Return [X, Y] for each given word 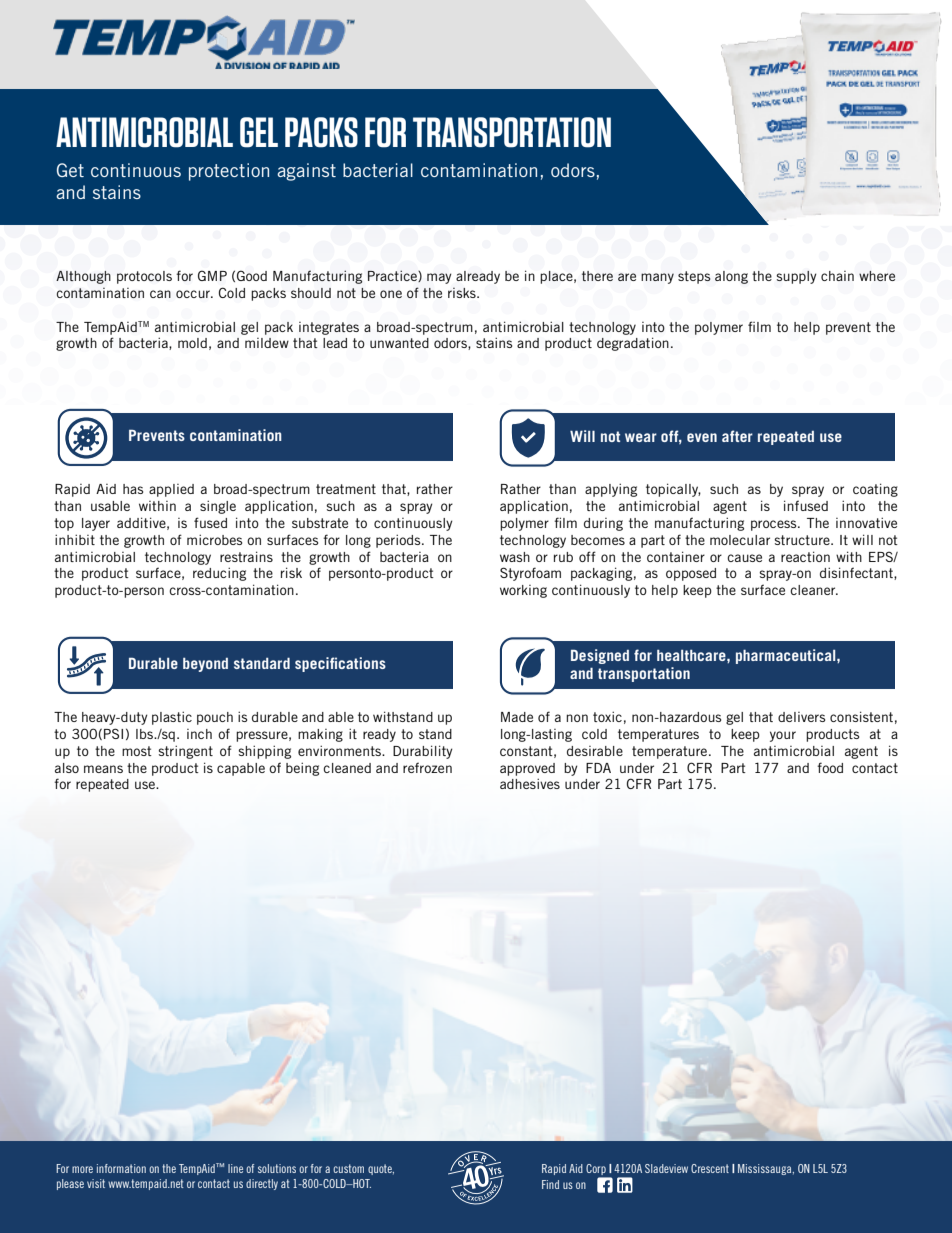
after [737, 436]
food [830, 767]
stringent [185, 752]
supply [796, 277]
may [439, 278]
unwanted [399, 343]
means [103, 769]
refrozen [427, 767]
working [523, 591]
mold [192, 343]
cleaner [814, 590]
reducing [219, 574]
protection [229, 172]
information [121, 1168]
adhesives [530, 783]
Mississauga [766, 1169]
